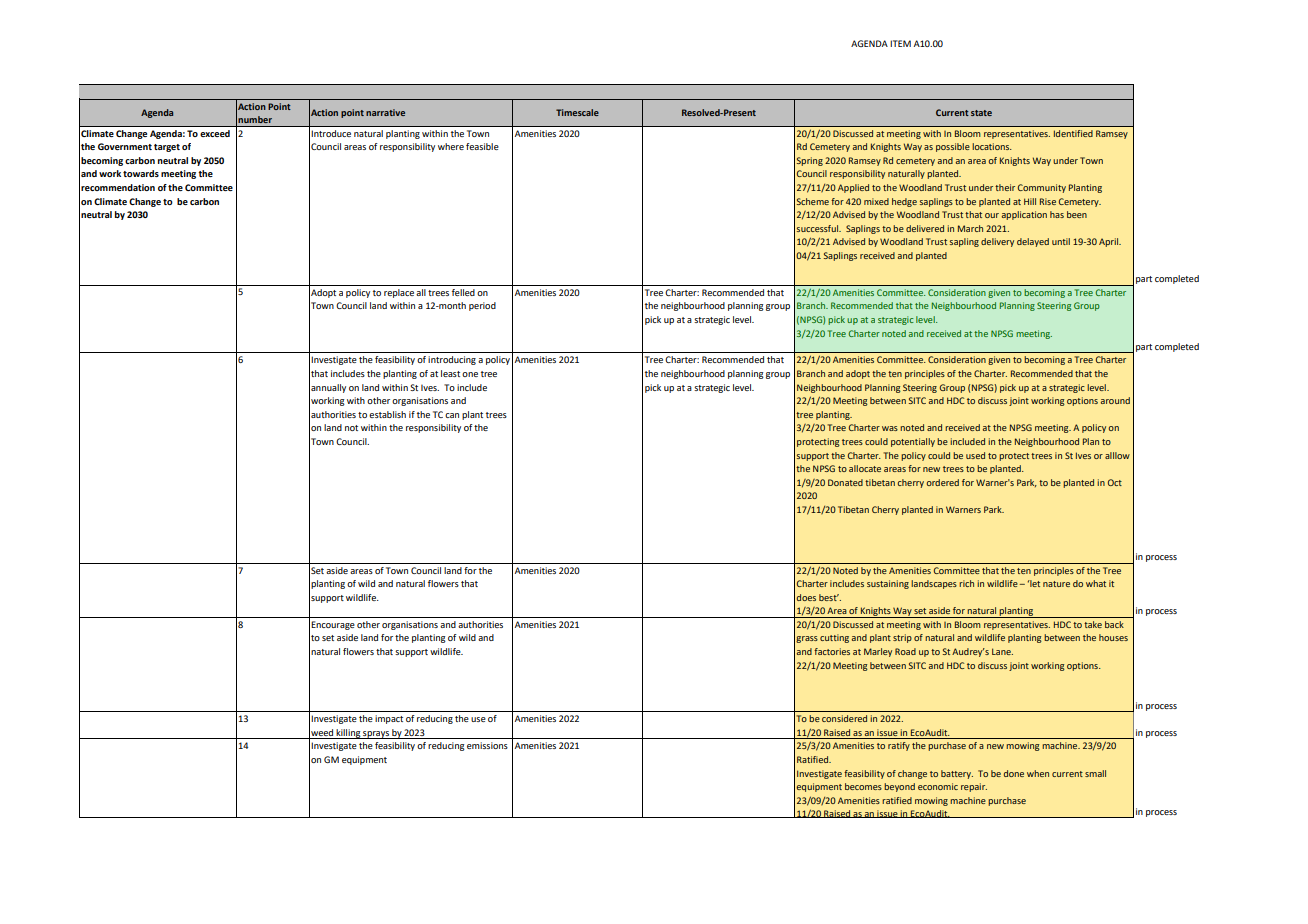  What do you see at coordinates (819, 228) in the page?
I see `successful` at bounding box center [819, 228].
